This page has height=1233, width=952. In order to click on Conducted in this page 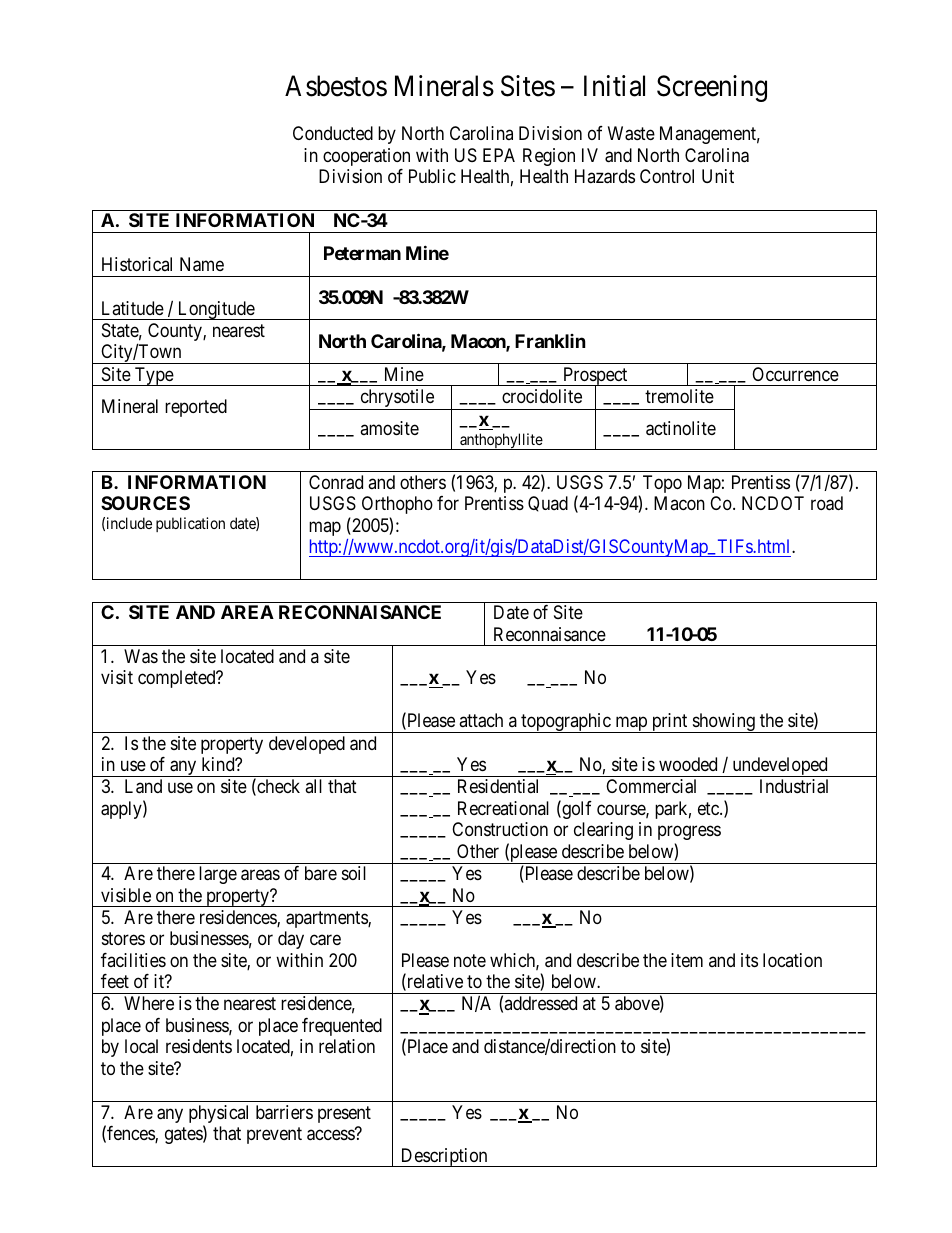, I will do `click(333, 133)`.
